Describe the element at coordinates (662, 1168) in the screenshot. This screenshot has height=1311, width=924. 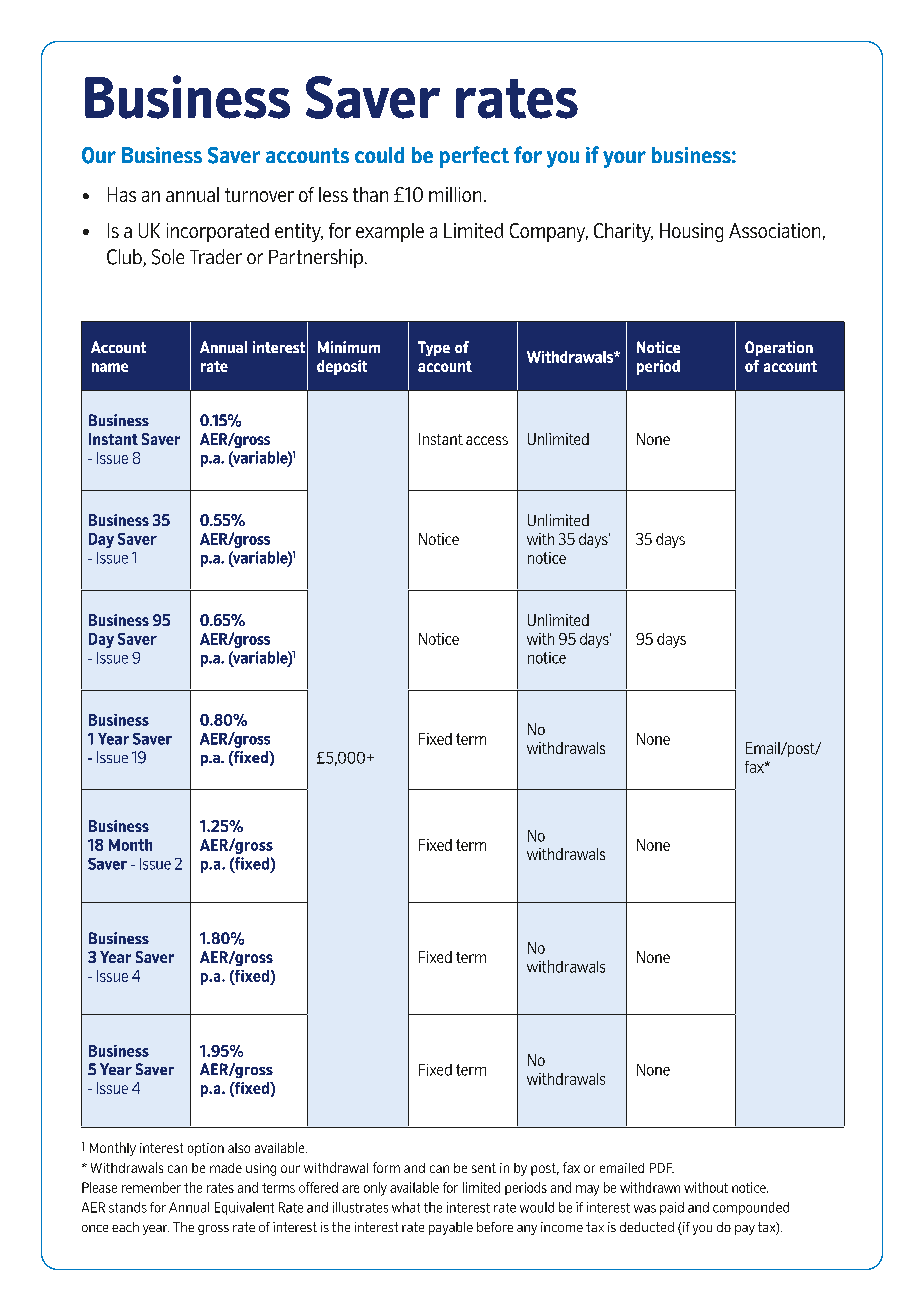
I see `PDF` at that location.
